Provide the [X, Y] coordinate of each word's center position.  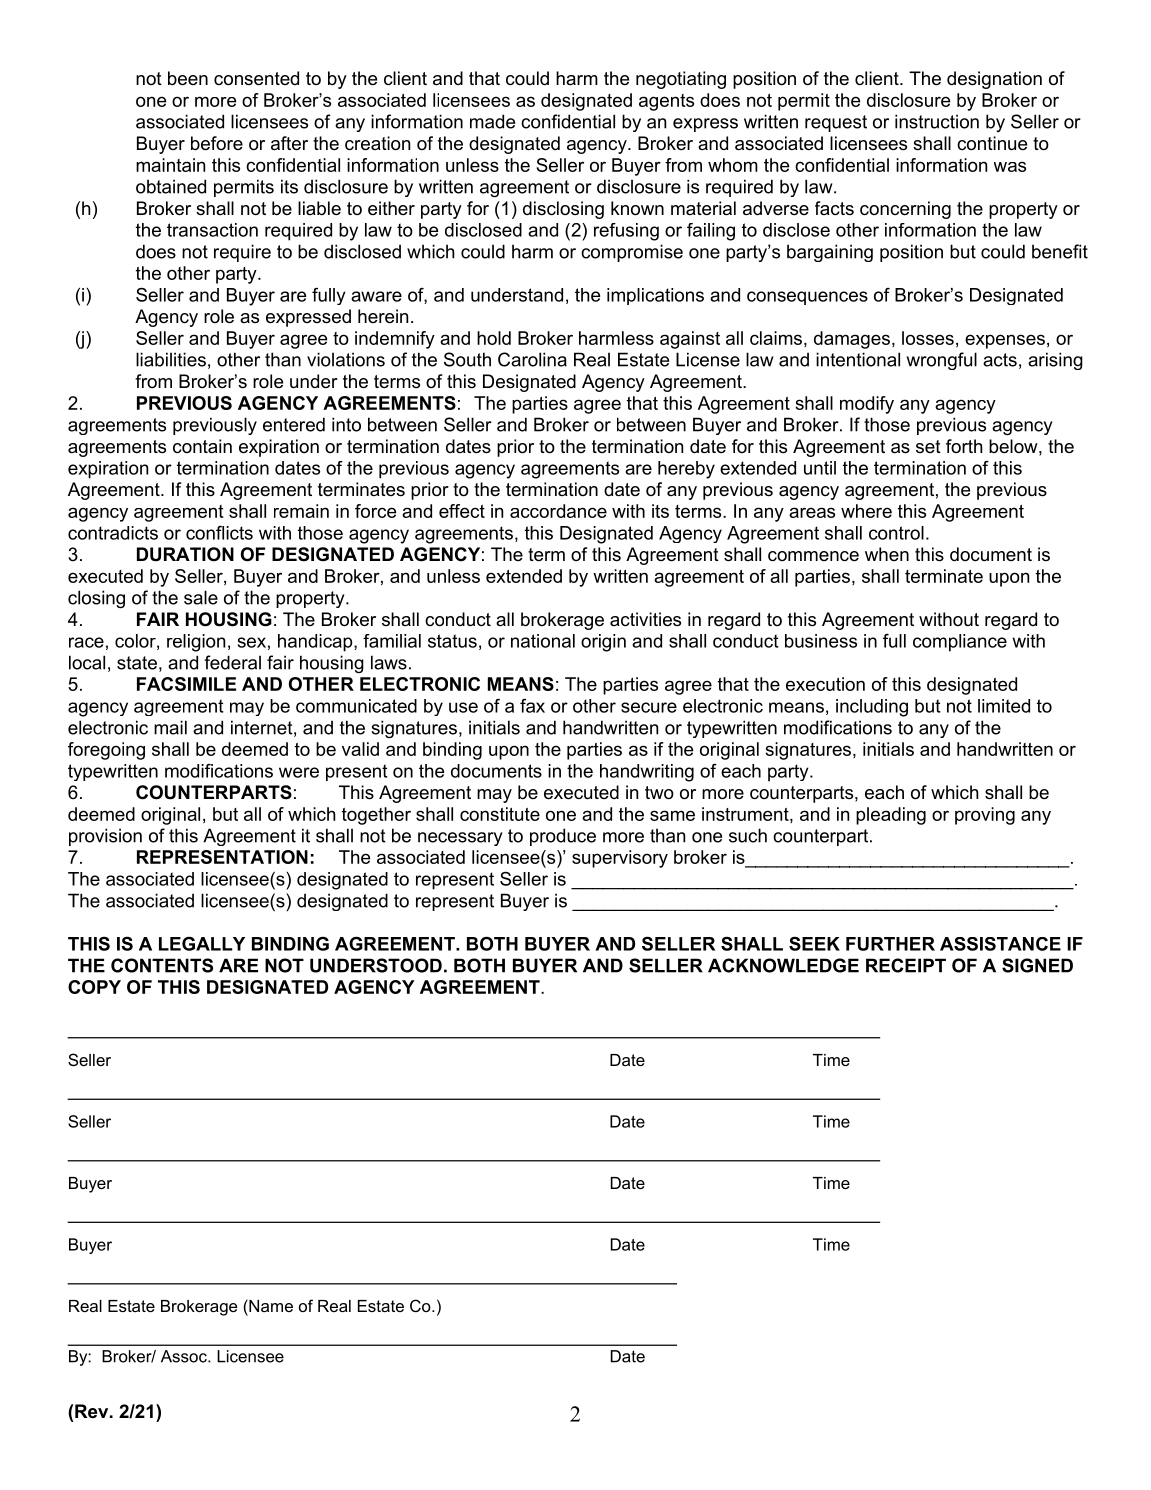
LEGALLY [202, 943]
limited [1004, 706]
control [896, 533]
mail [170, 727]
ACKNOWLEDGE [783, 965]
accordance [558, 511]
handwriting [647, 773]
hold [494, 338]
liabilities [171, 359]
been [188, 78]
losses [928, 338]
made [492, 121]
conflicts [219, 533]
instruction [937, 121]
